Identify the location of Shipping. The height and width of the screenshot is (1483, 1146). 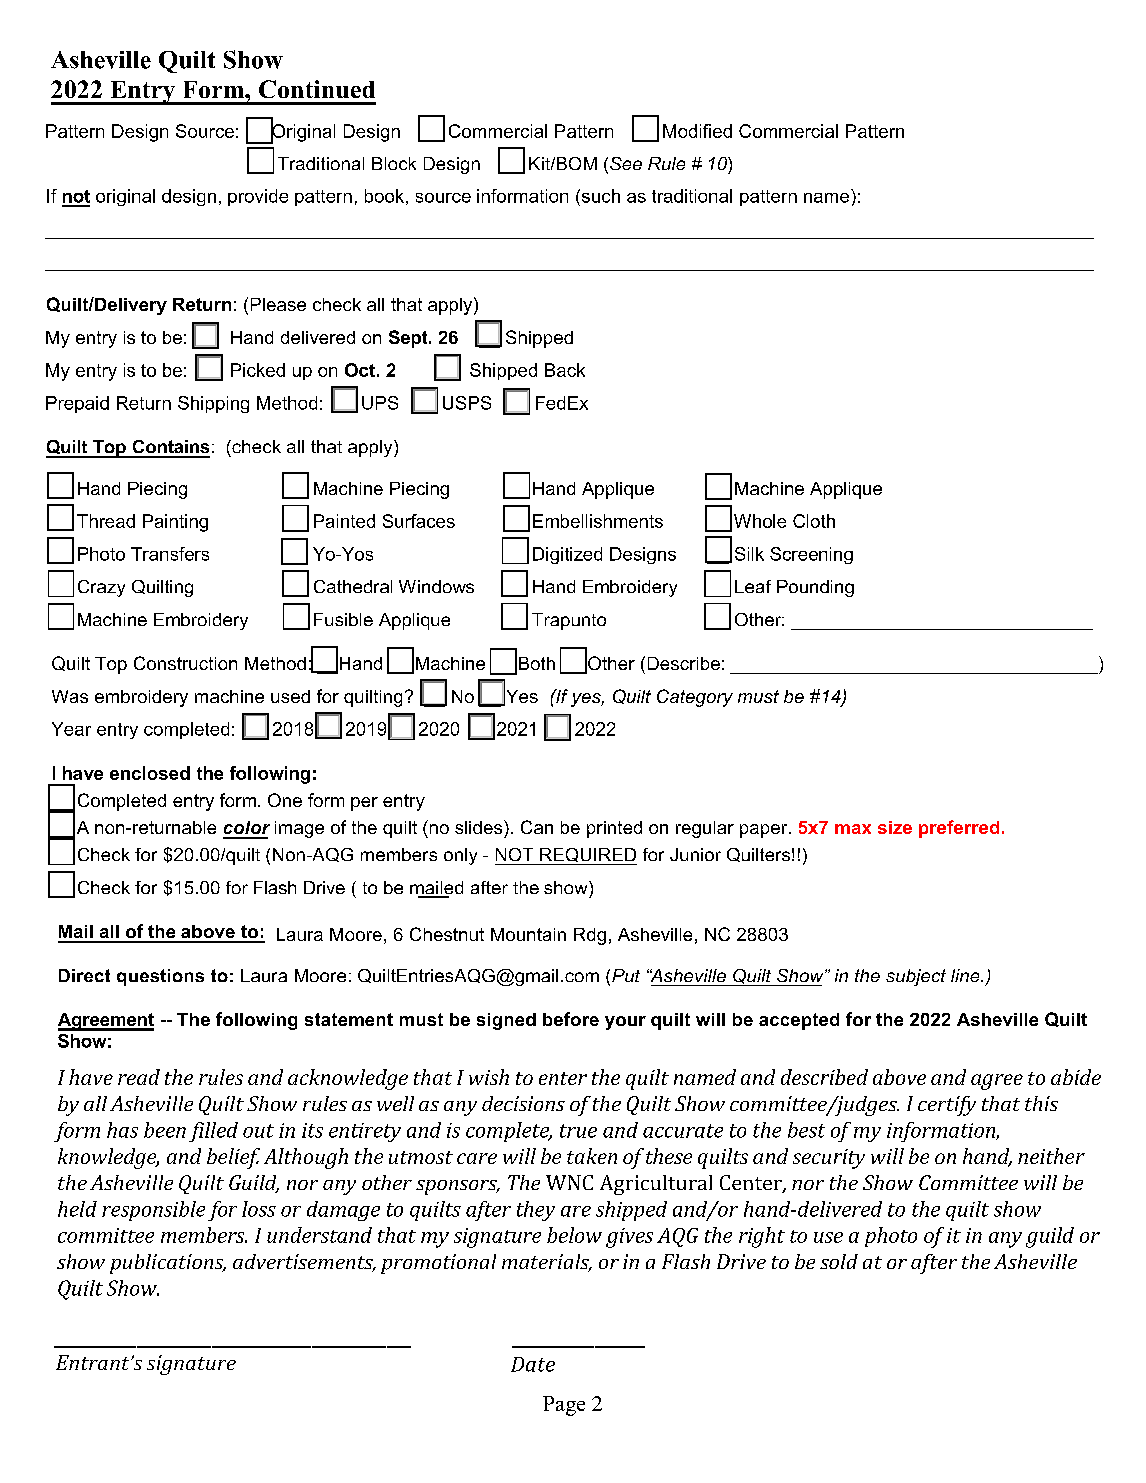
(213, 404).
